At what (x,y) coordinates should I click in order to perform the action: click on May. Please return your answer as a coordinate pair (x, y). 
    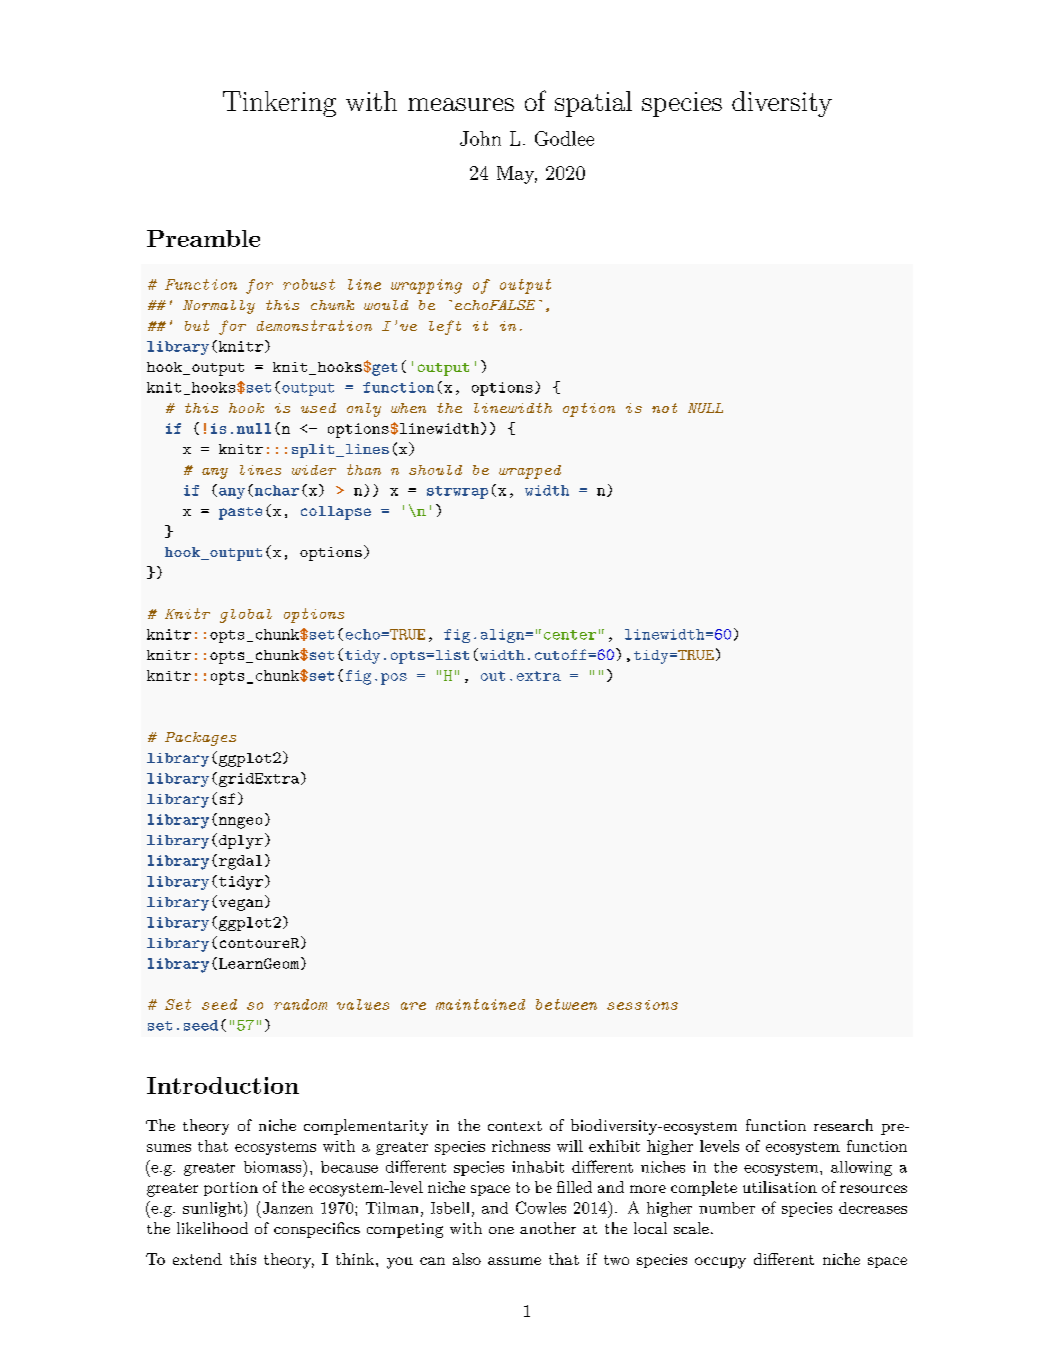
    Looking at the image, I should click on (517, 175).
